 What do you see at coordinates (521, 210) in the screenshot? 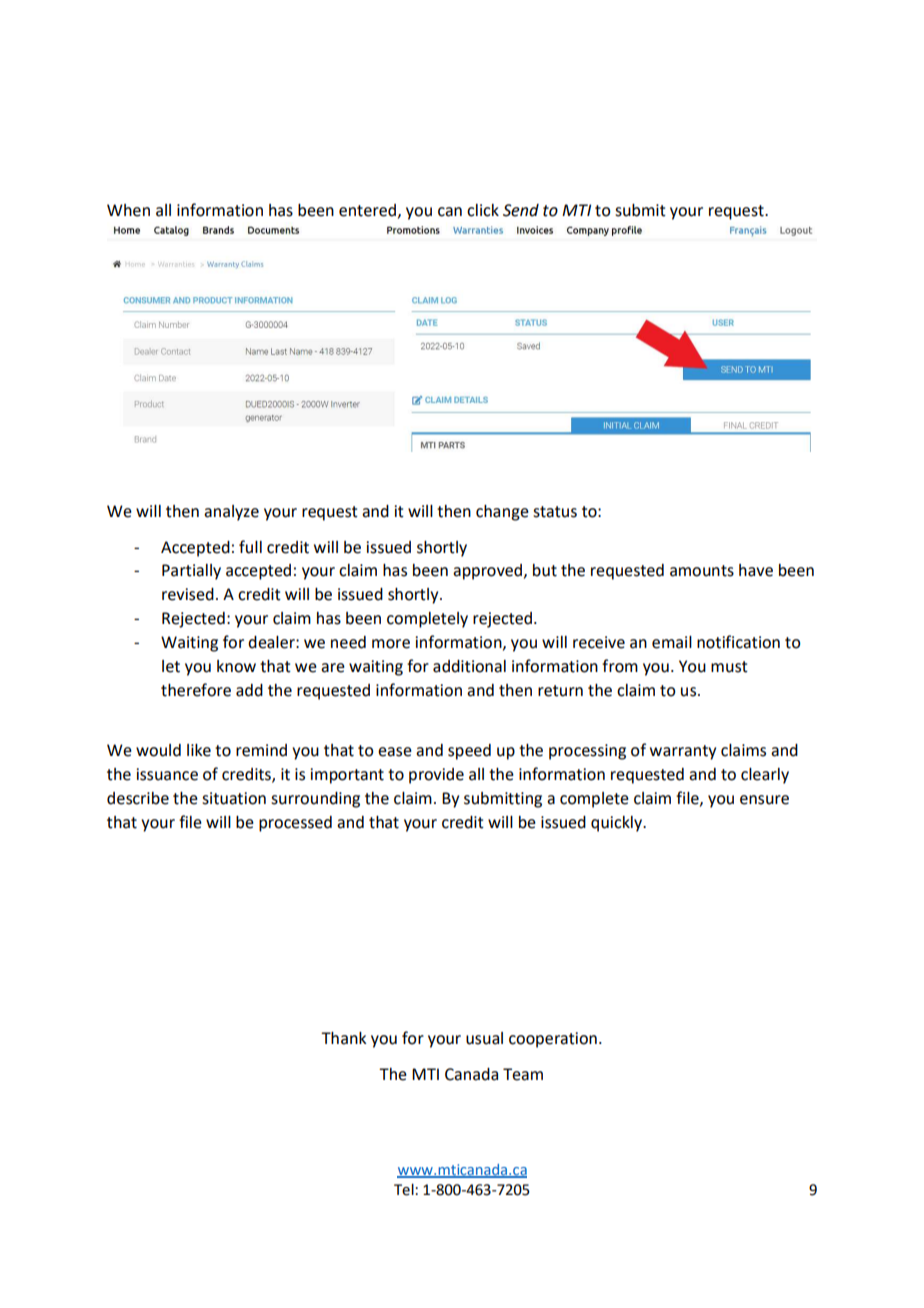
I see `Send` at bounding box center [521, 210].
